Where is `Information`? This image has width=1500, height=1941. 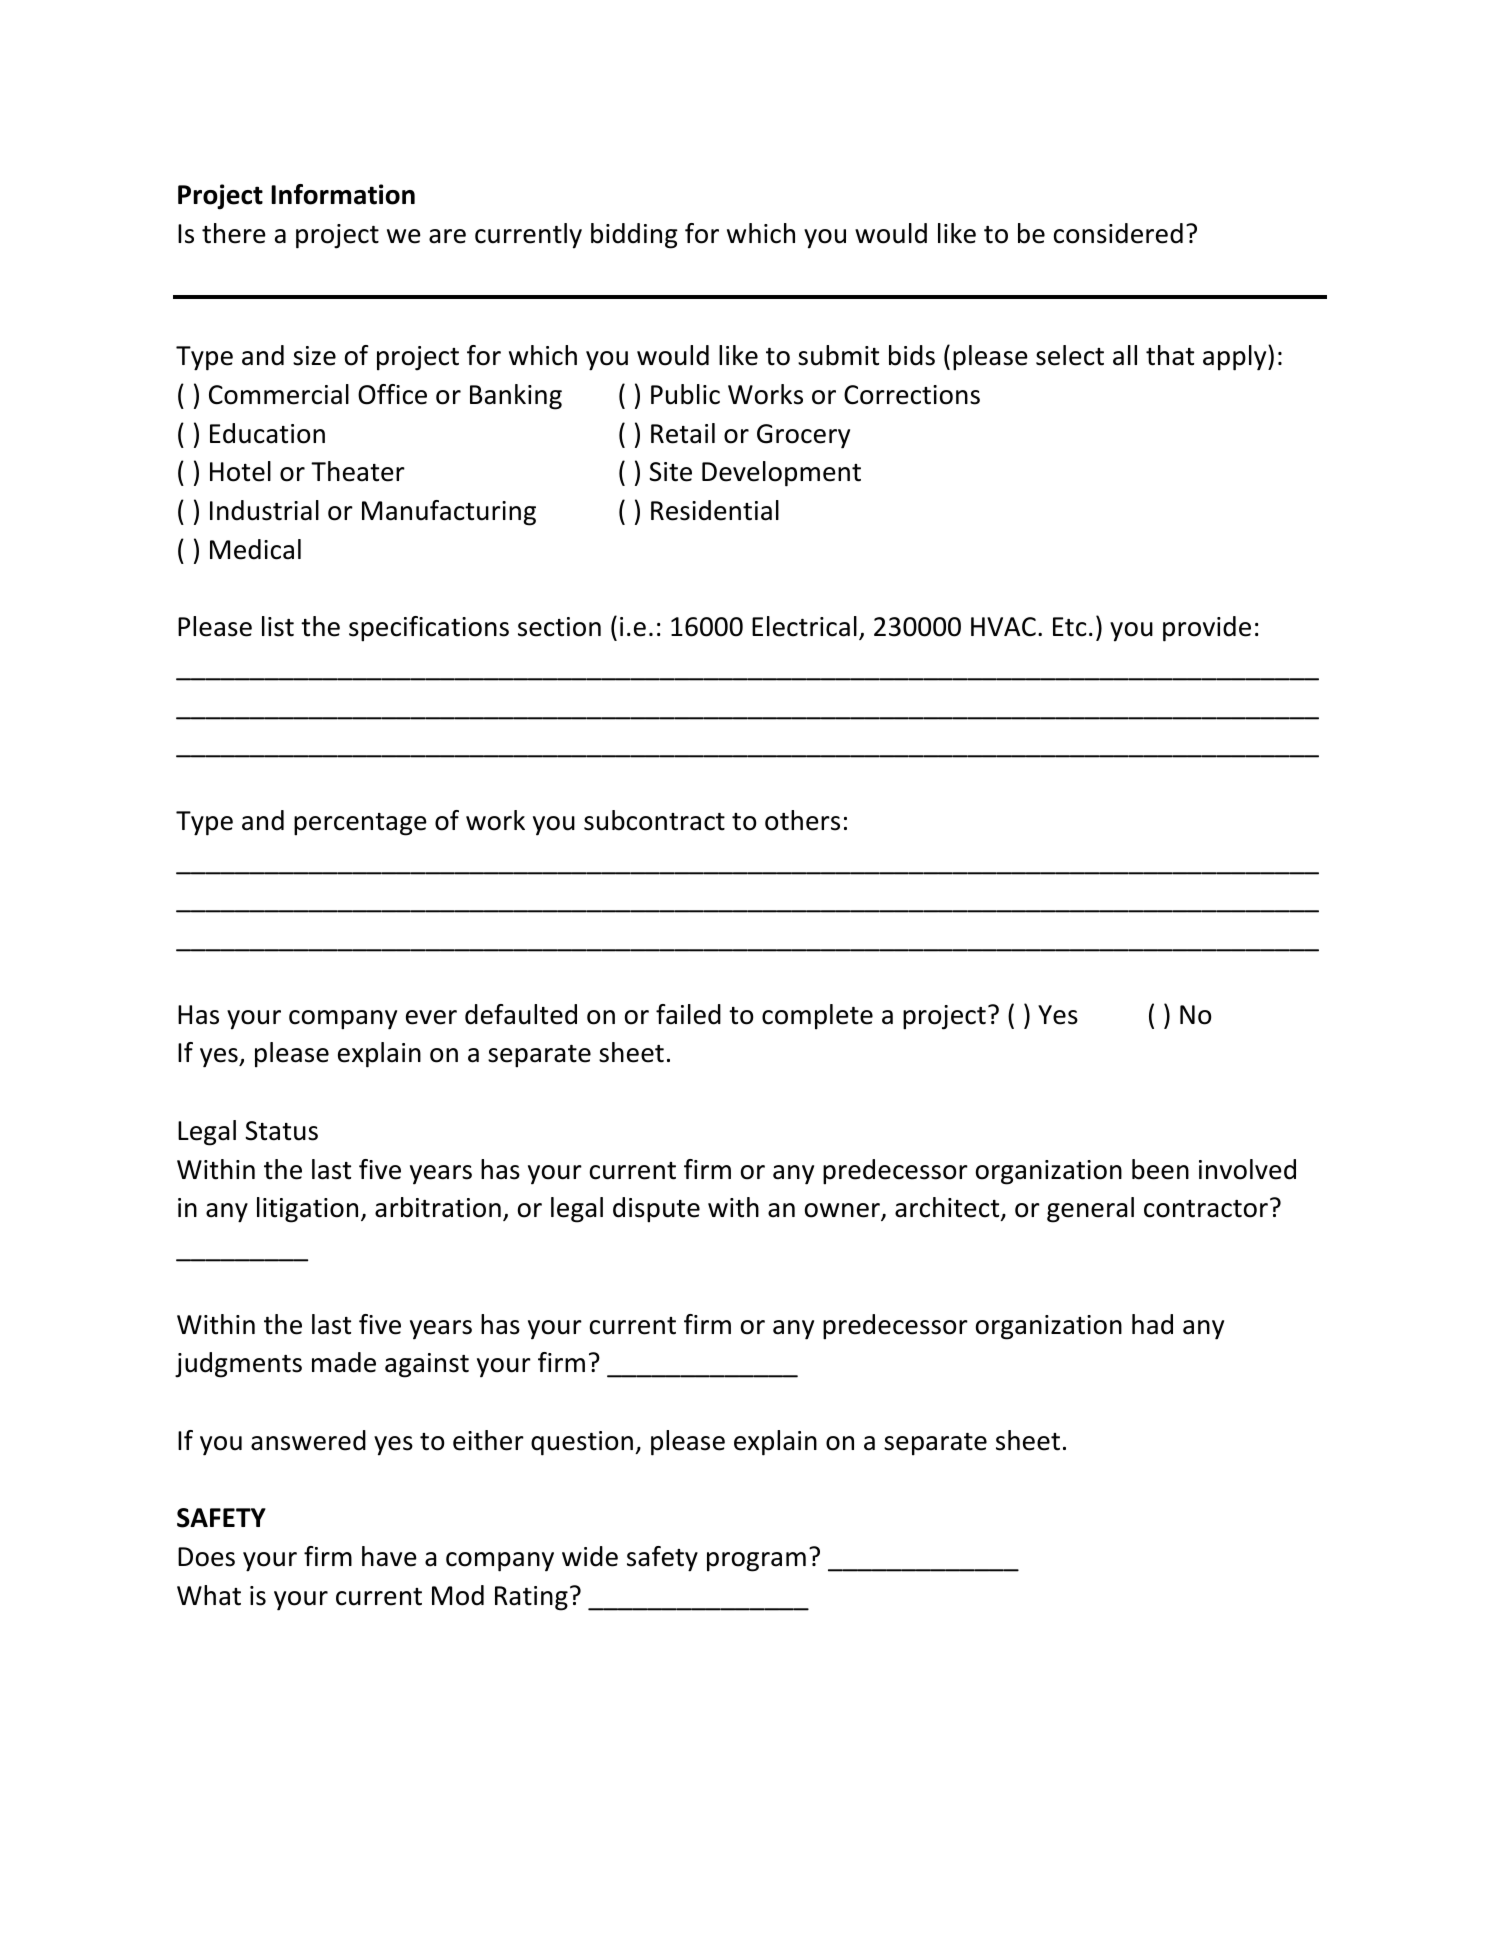
Information is located at coordinates (343, 194).
